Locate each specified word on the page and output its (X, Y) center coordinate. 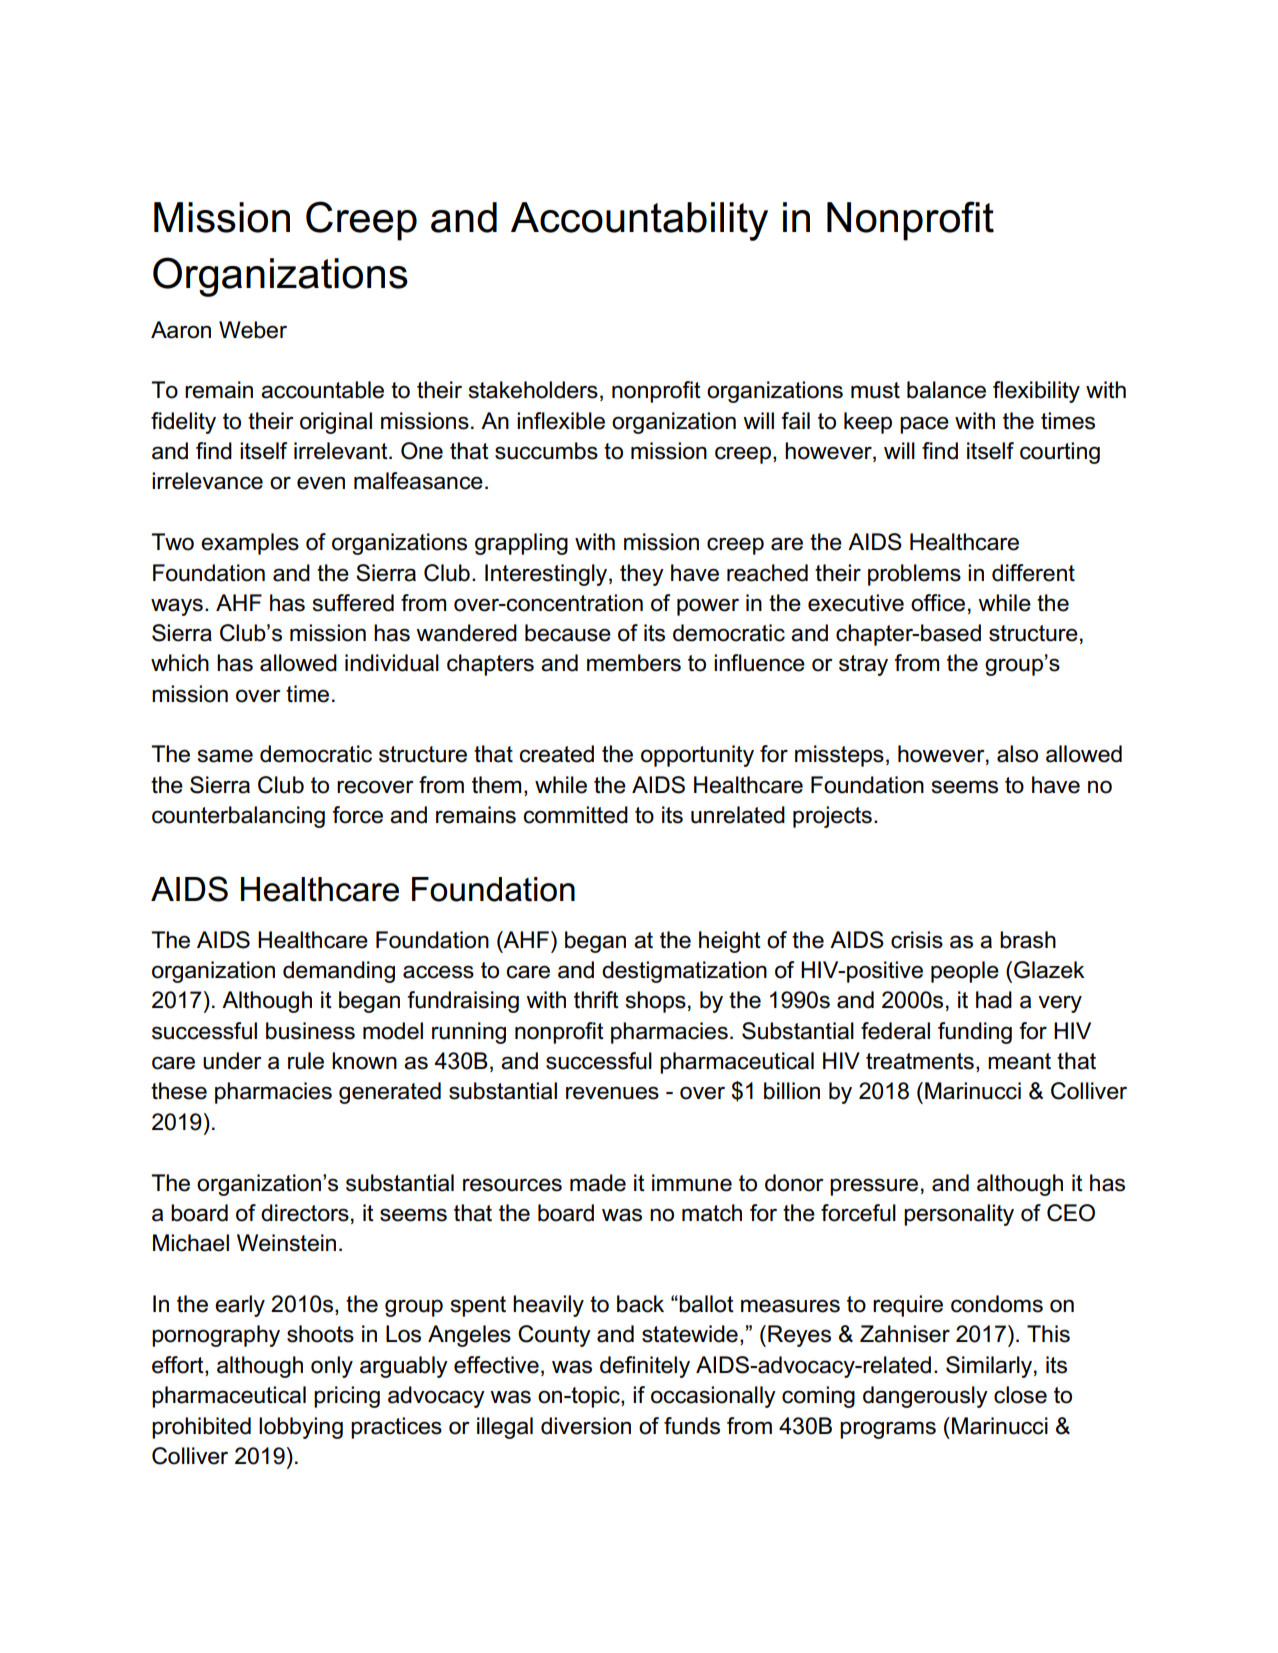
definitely (645, 1367)
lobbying (301, 1428)
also (1017, 754)
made (598, 1183)
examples (250, 544)
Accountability (639, 221)
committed (575, 815)
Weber (253, 330)
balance (946, 390)
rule (306, 1061)
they (642, 575)
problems (914, 575)
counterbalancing (238, 817)
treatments (920, 1061)
